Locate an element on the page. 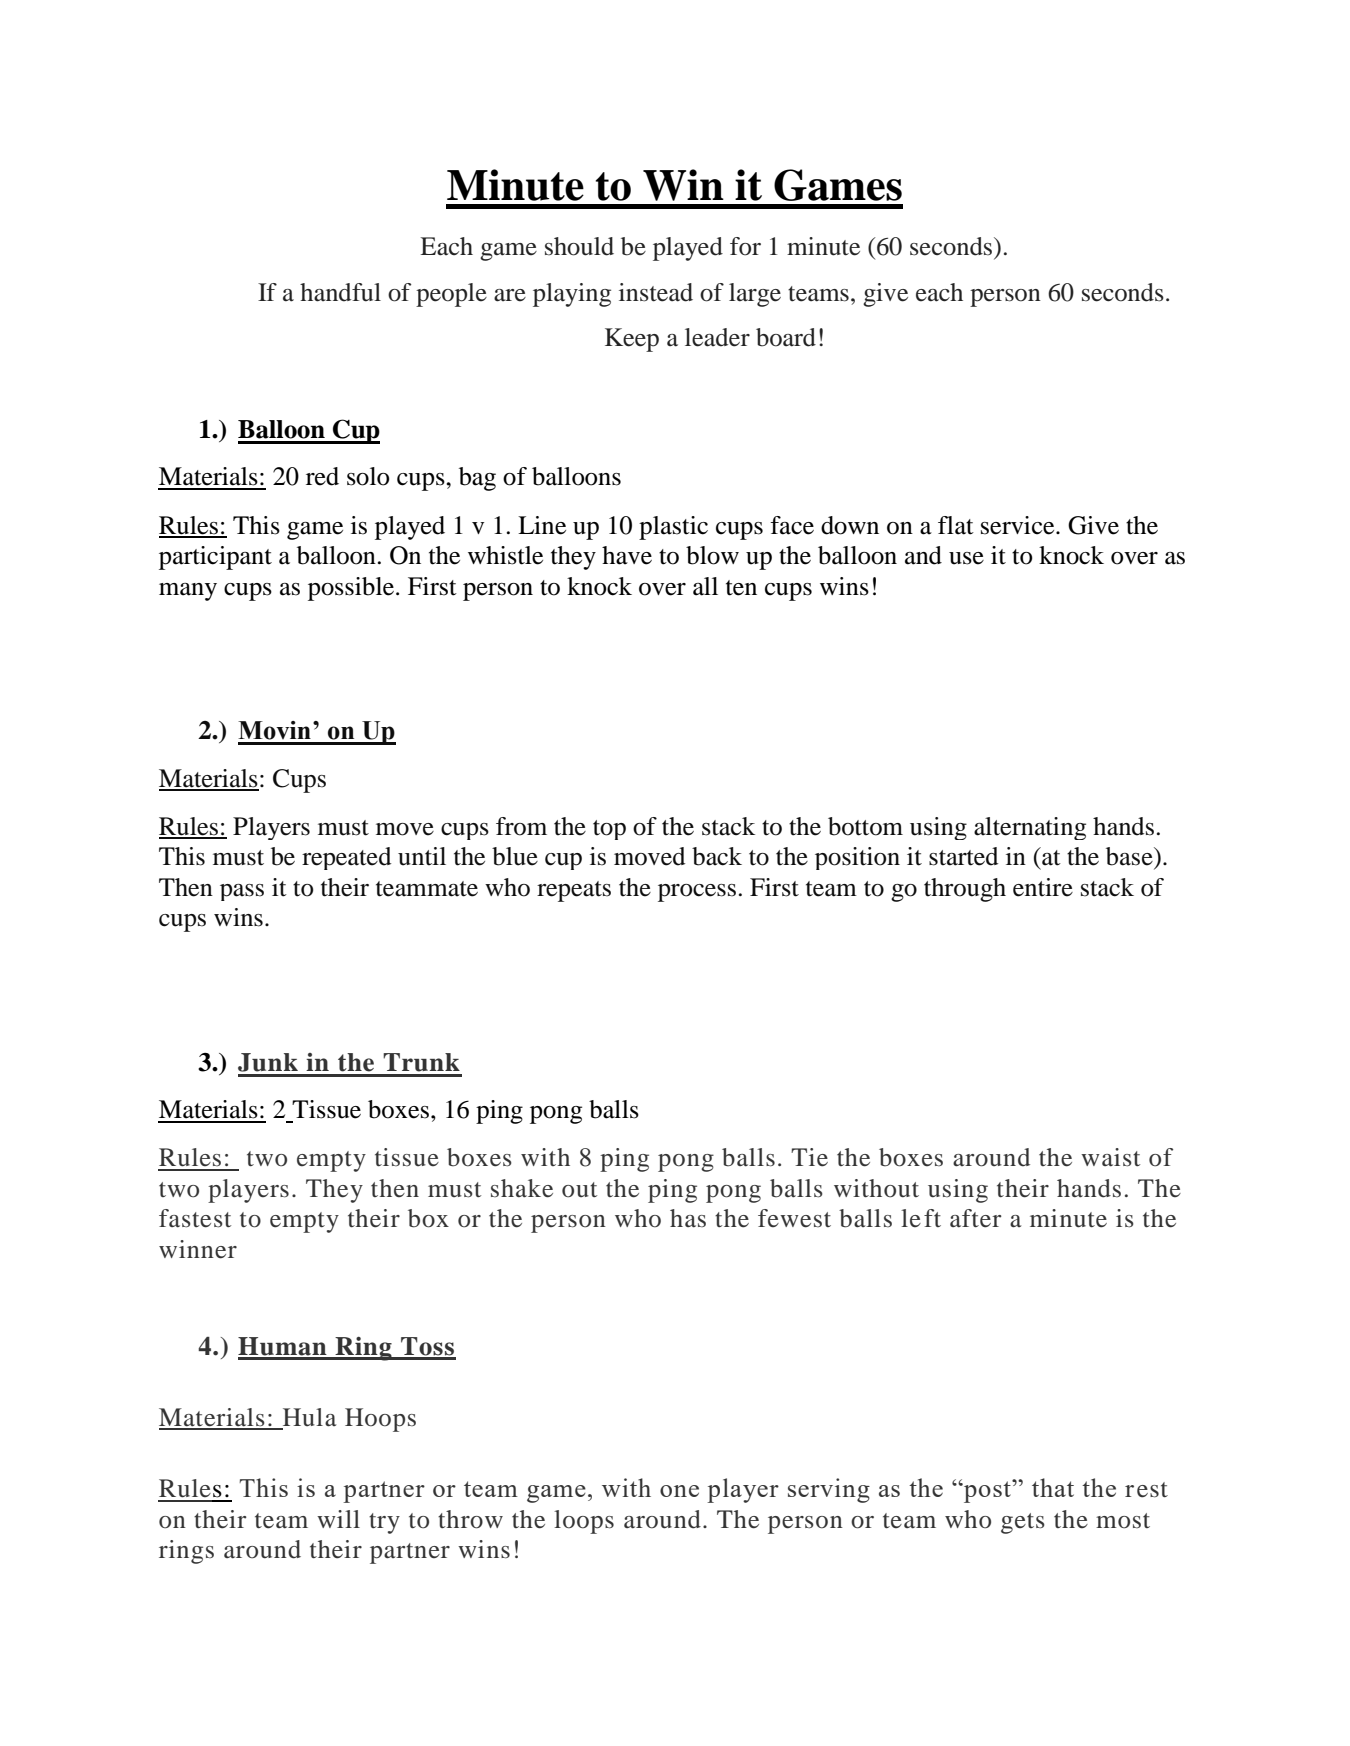  board is located at coordinates (786, 337).
